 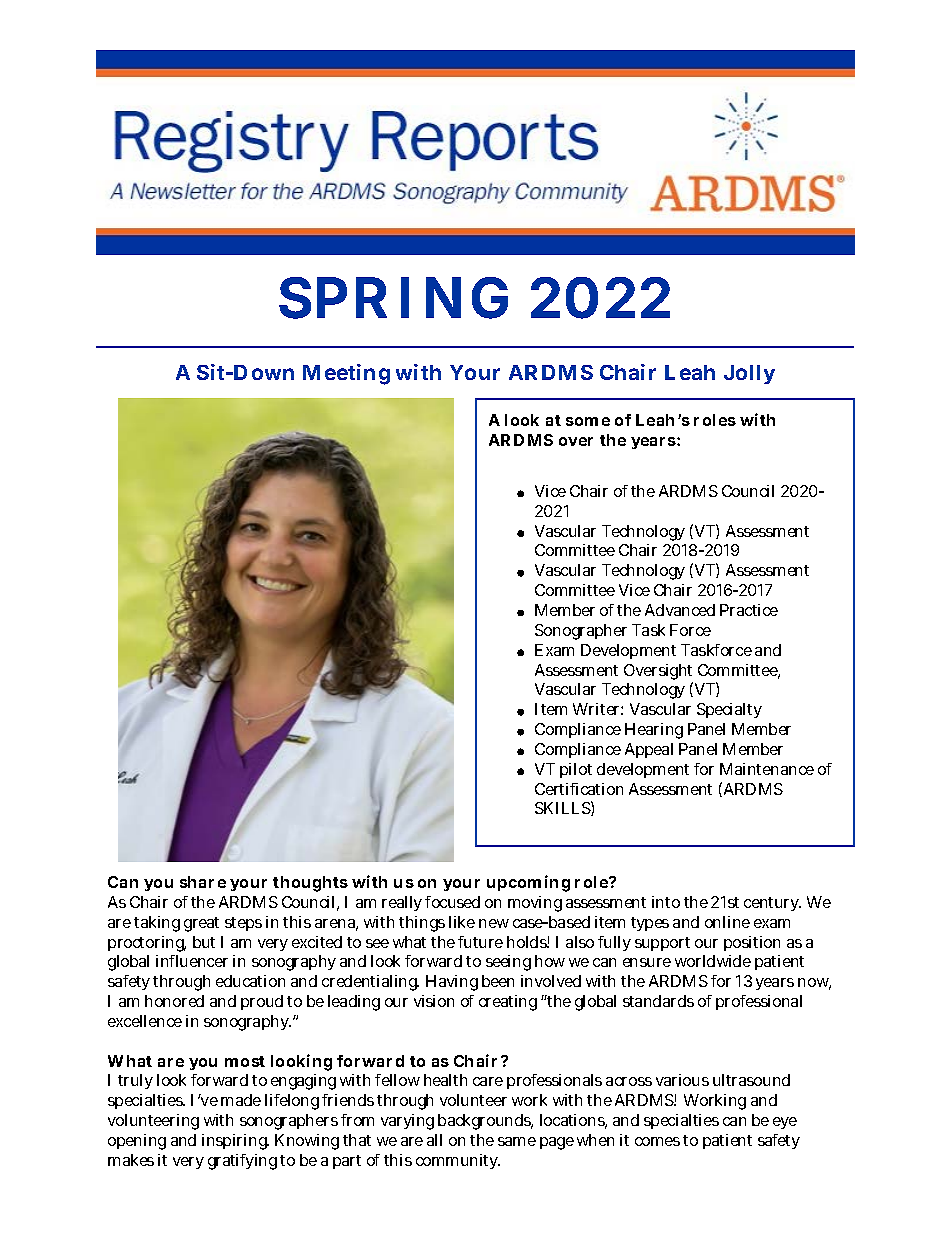 What do you see at coordinates (598, 709) in the screenshot?
I see `Writer` at bounding box center [598, 709].
